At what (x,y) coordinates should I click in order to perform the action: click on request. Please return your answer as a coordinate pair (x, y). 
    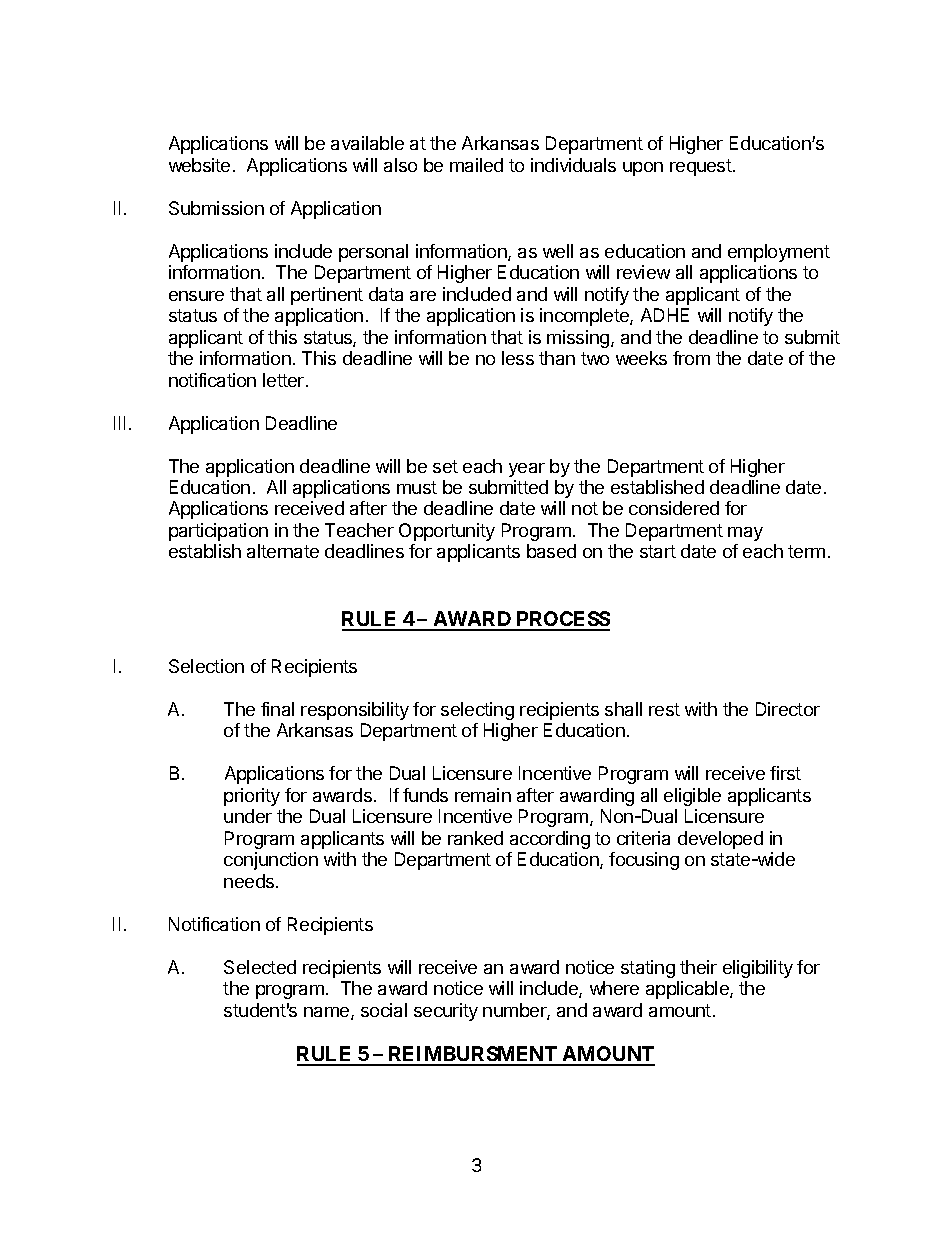
    Looking at the image, I should click on (702, 167).
